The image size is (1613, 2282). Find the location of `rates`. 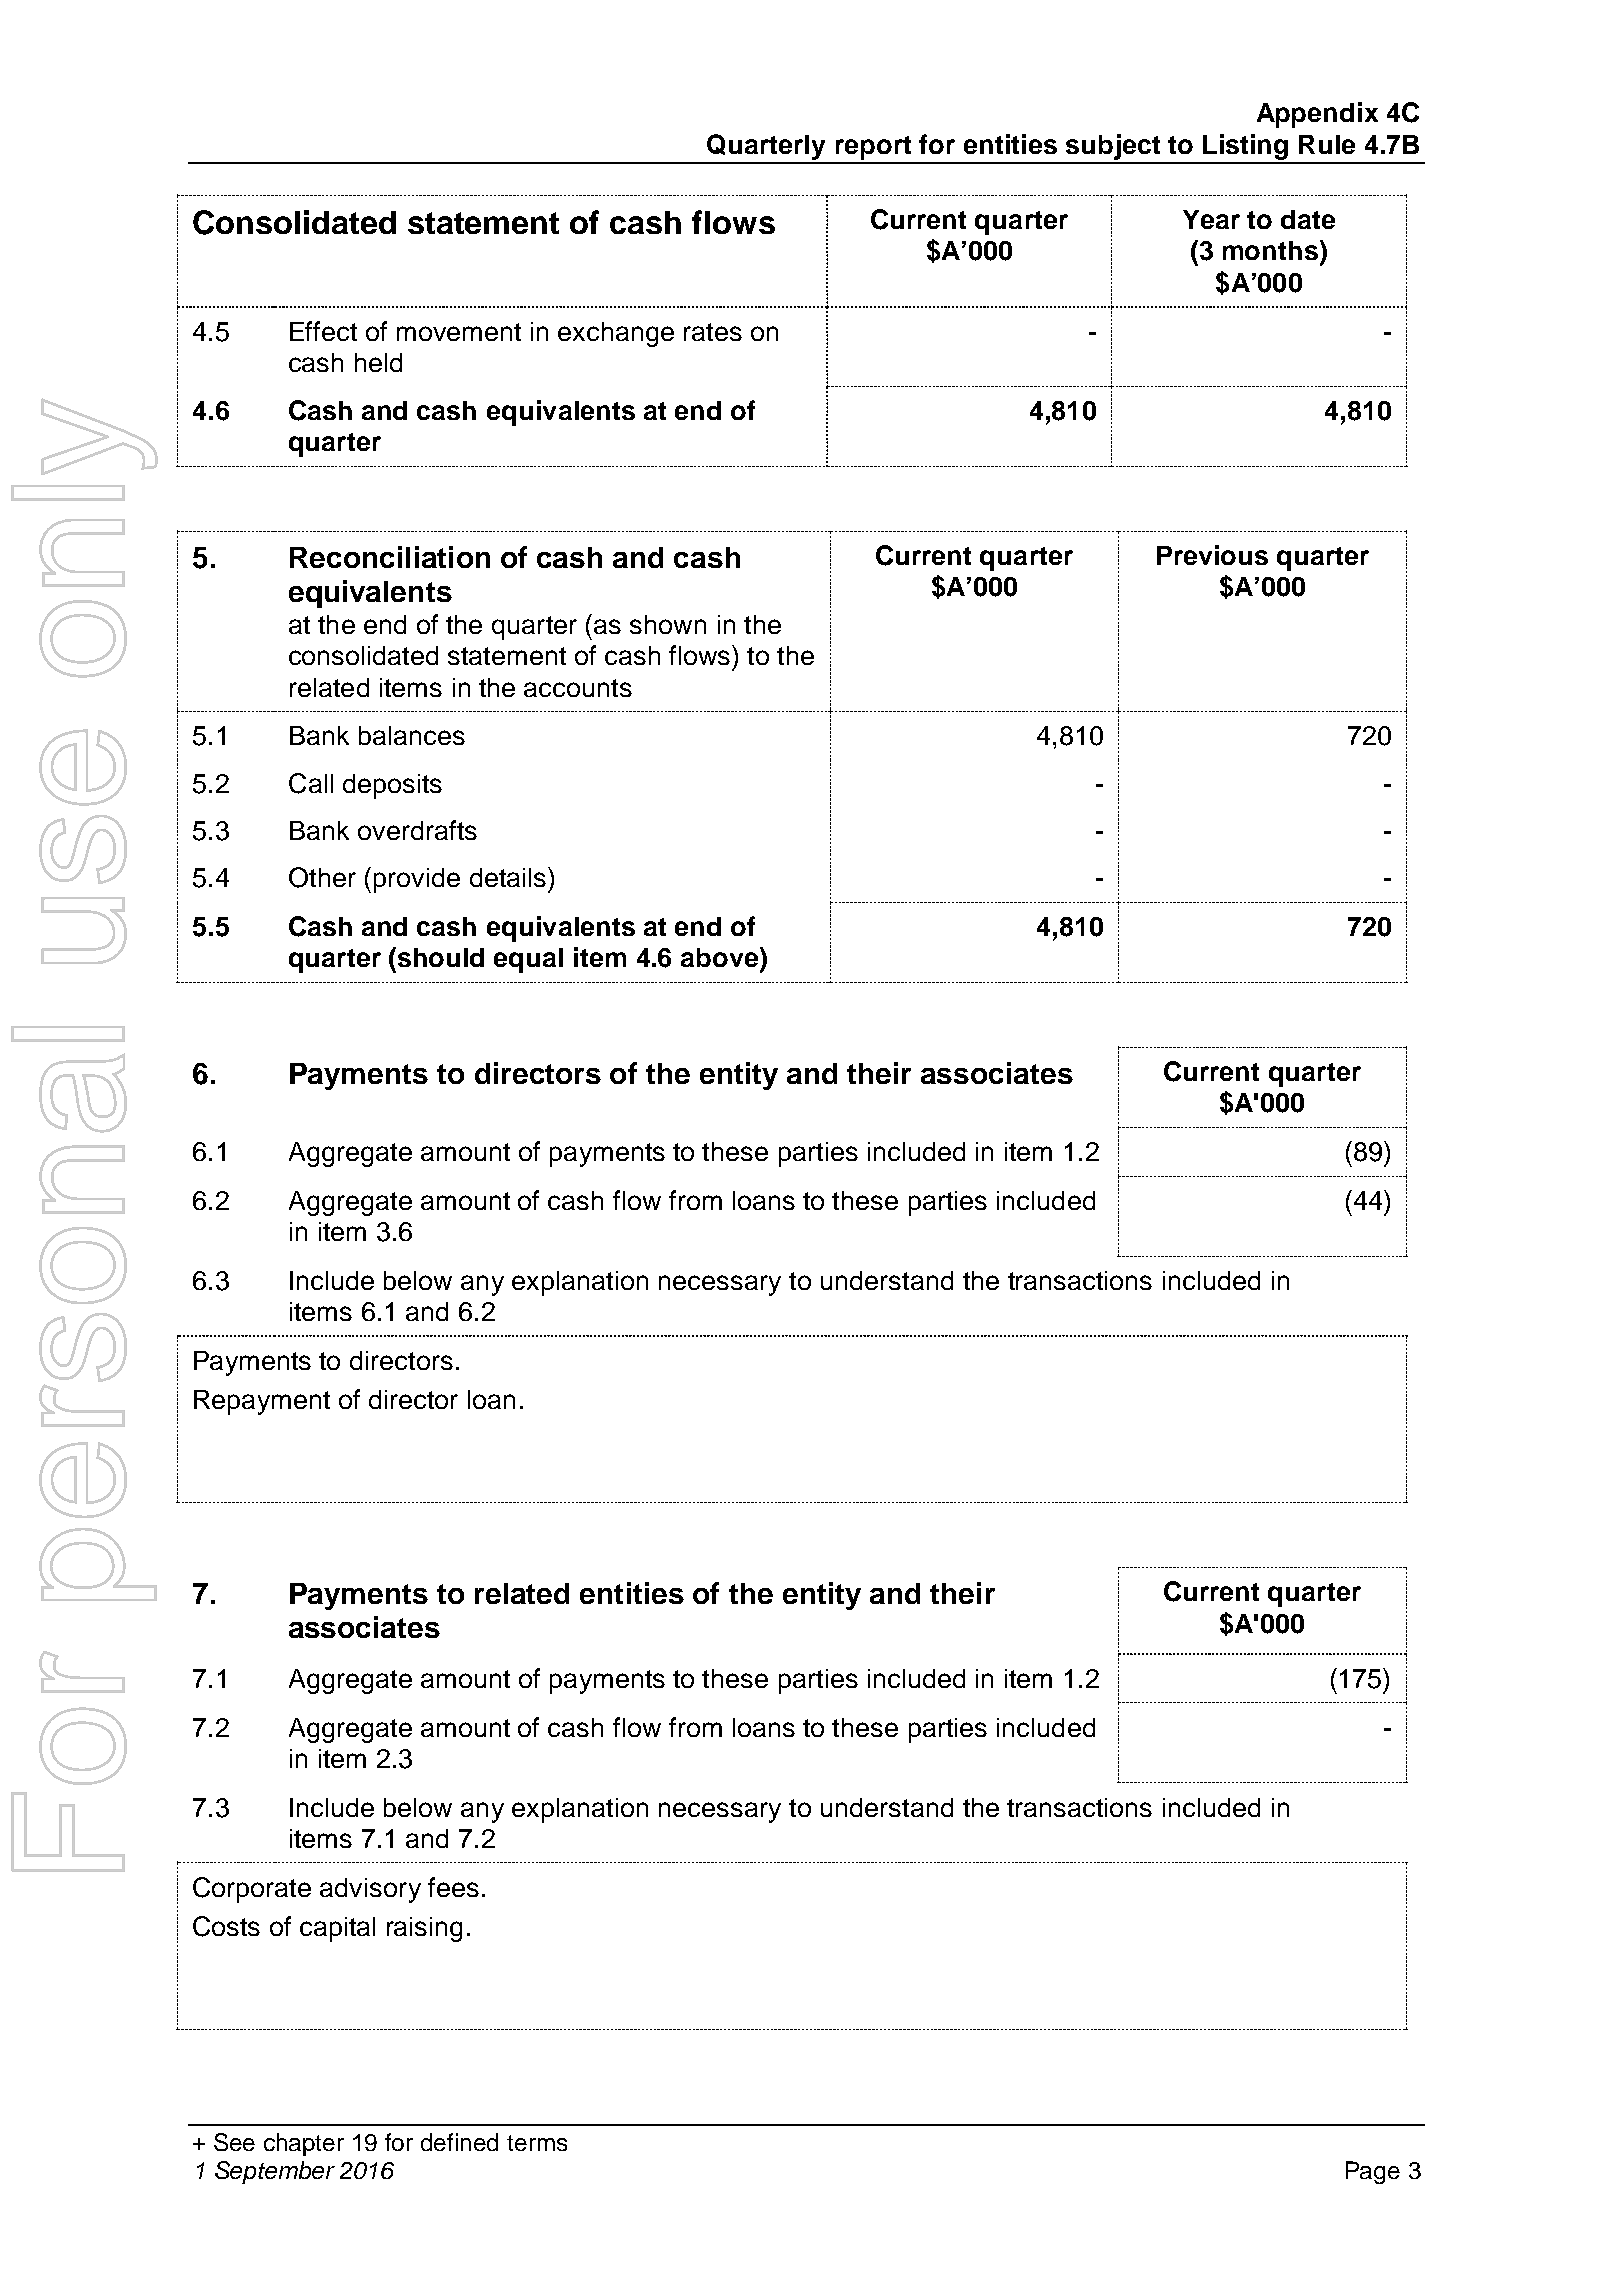

rates is located at coordinates (713, 332).
